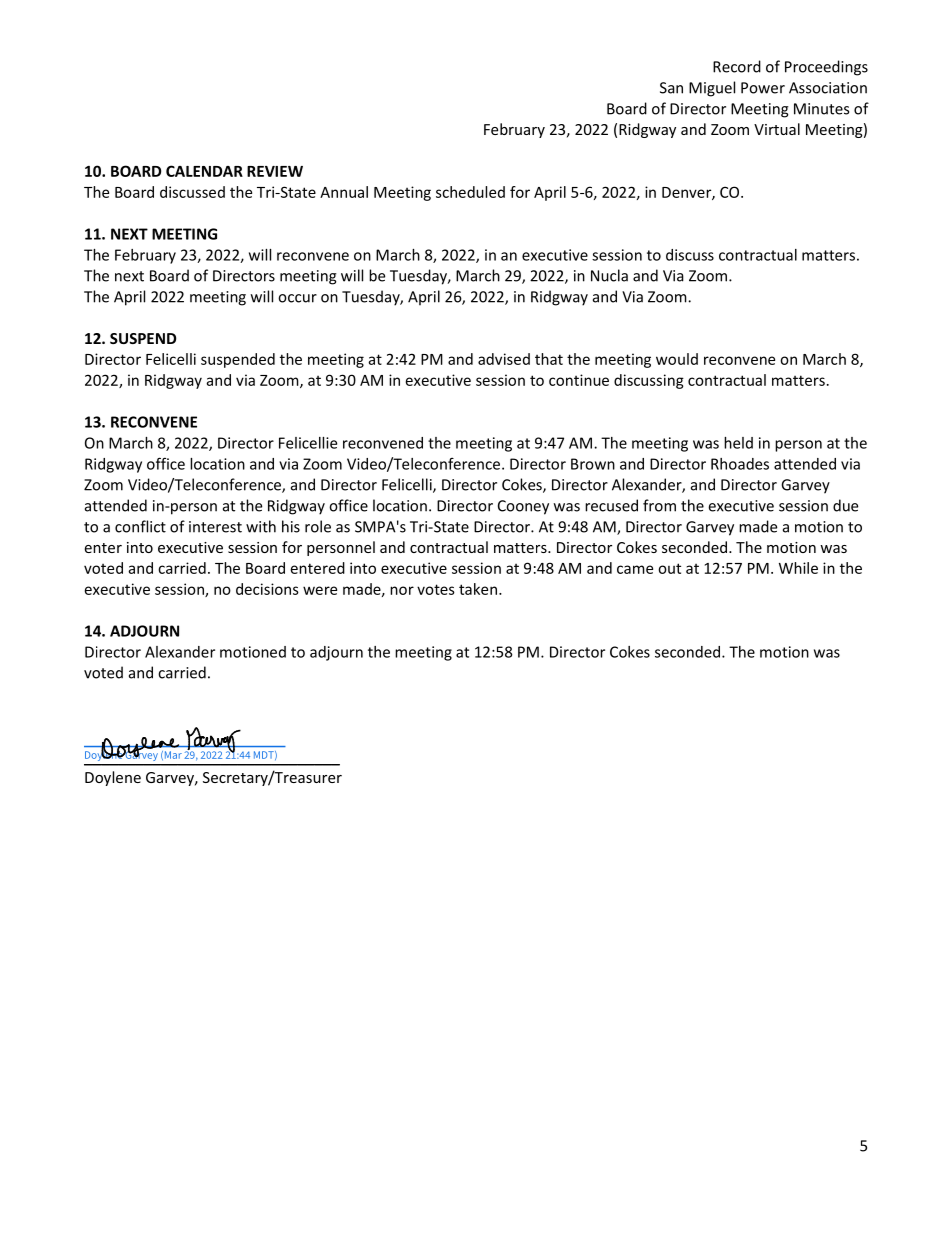 The height and width of the image is (1233, 952). Describe the element at coordinates (275, 171) in the image. I see `REVIEW` at that location.
